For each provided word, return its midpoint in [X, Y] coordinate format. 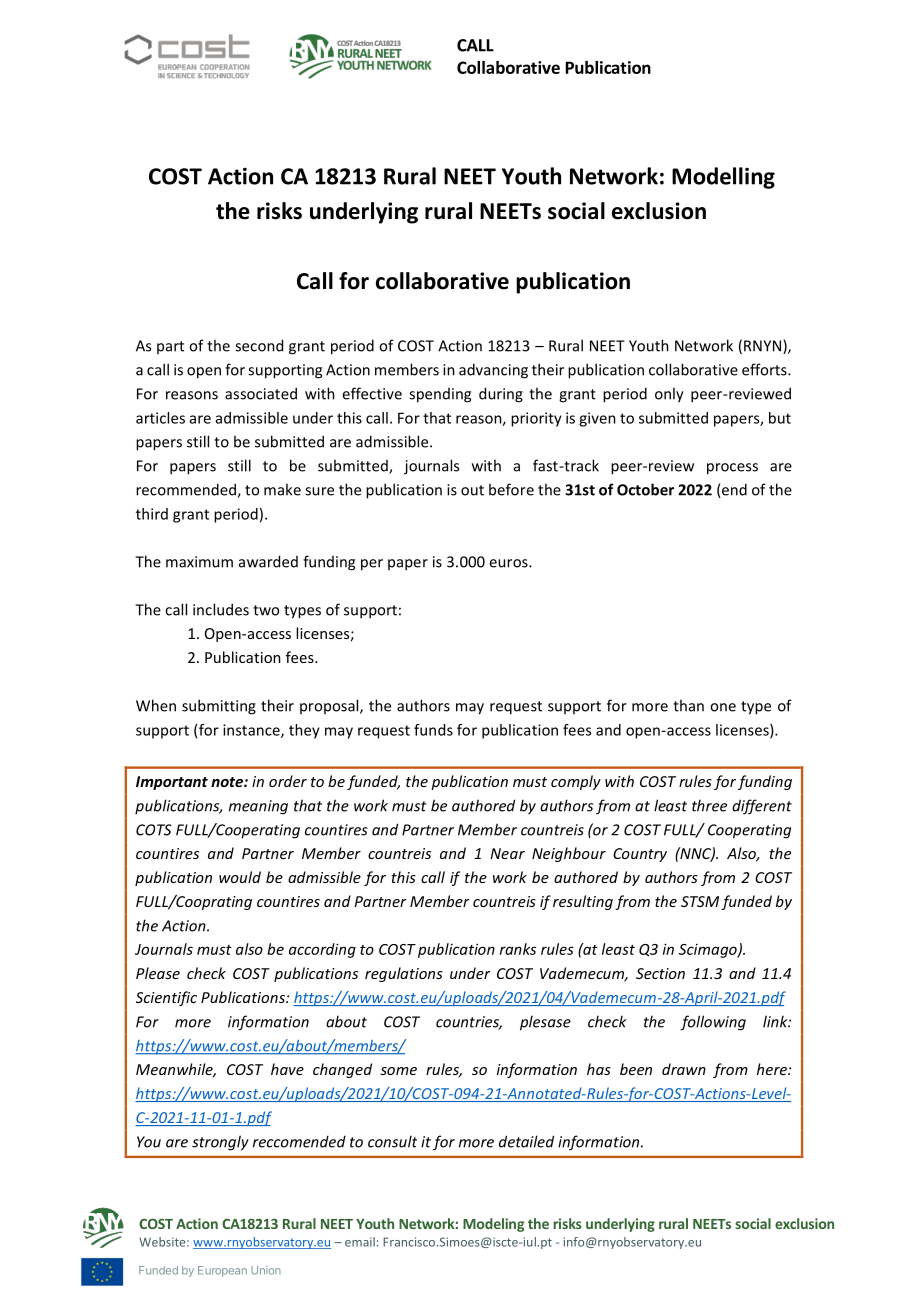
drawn [684, 1069]
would [240, 877]
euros [509, 563]
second [259, 345]
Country [640, 855]
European [222, 1271]
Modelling [723, 178]
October [645, 489]
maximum [199, 562]
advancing [493, 371]
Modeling [493, 1225]
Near [507, 853]
